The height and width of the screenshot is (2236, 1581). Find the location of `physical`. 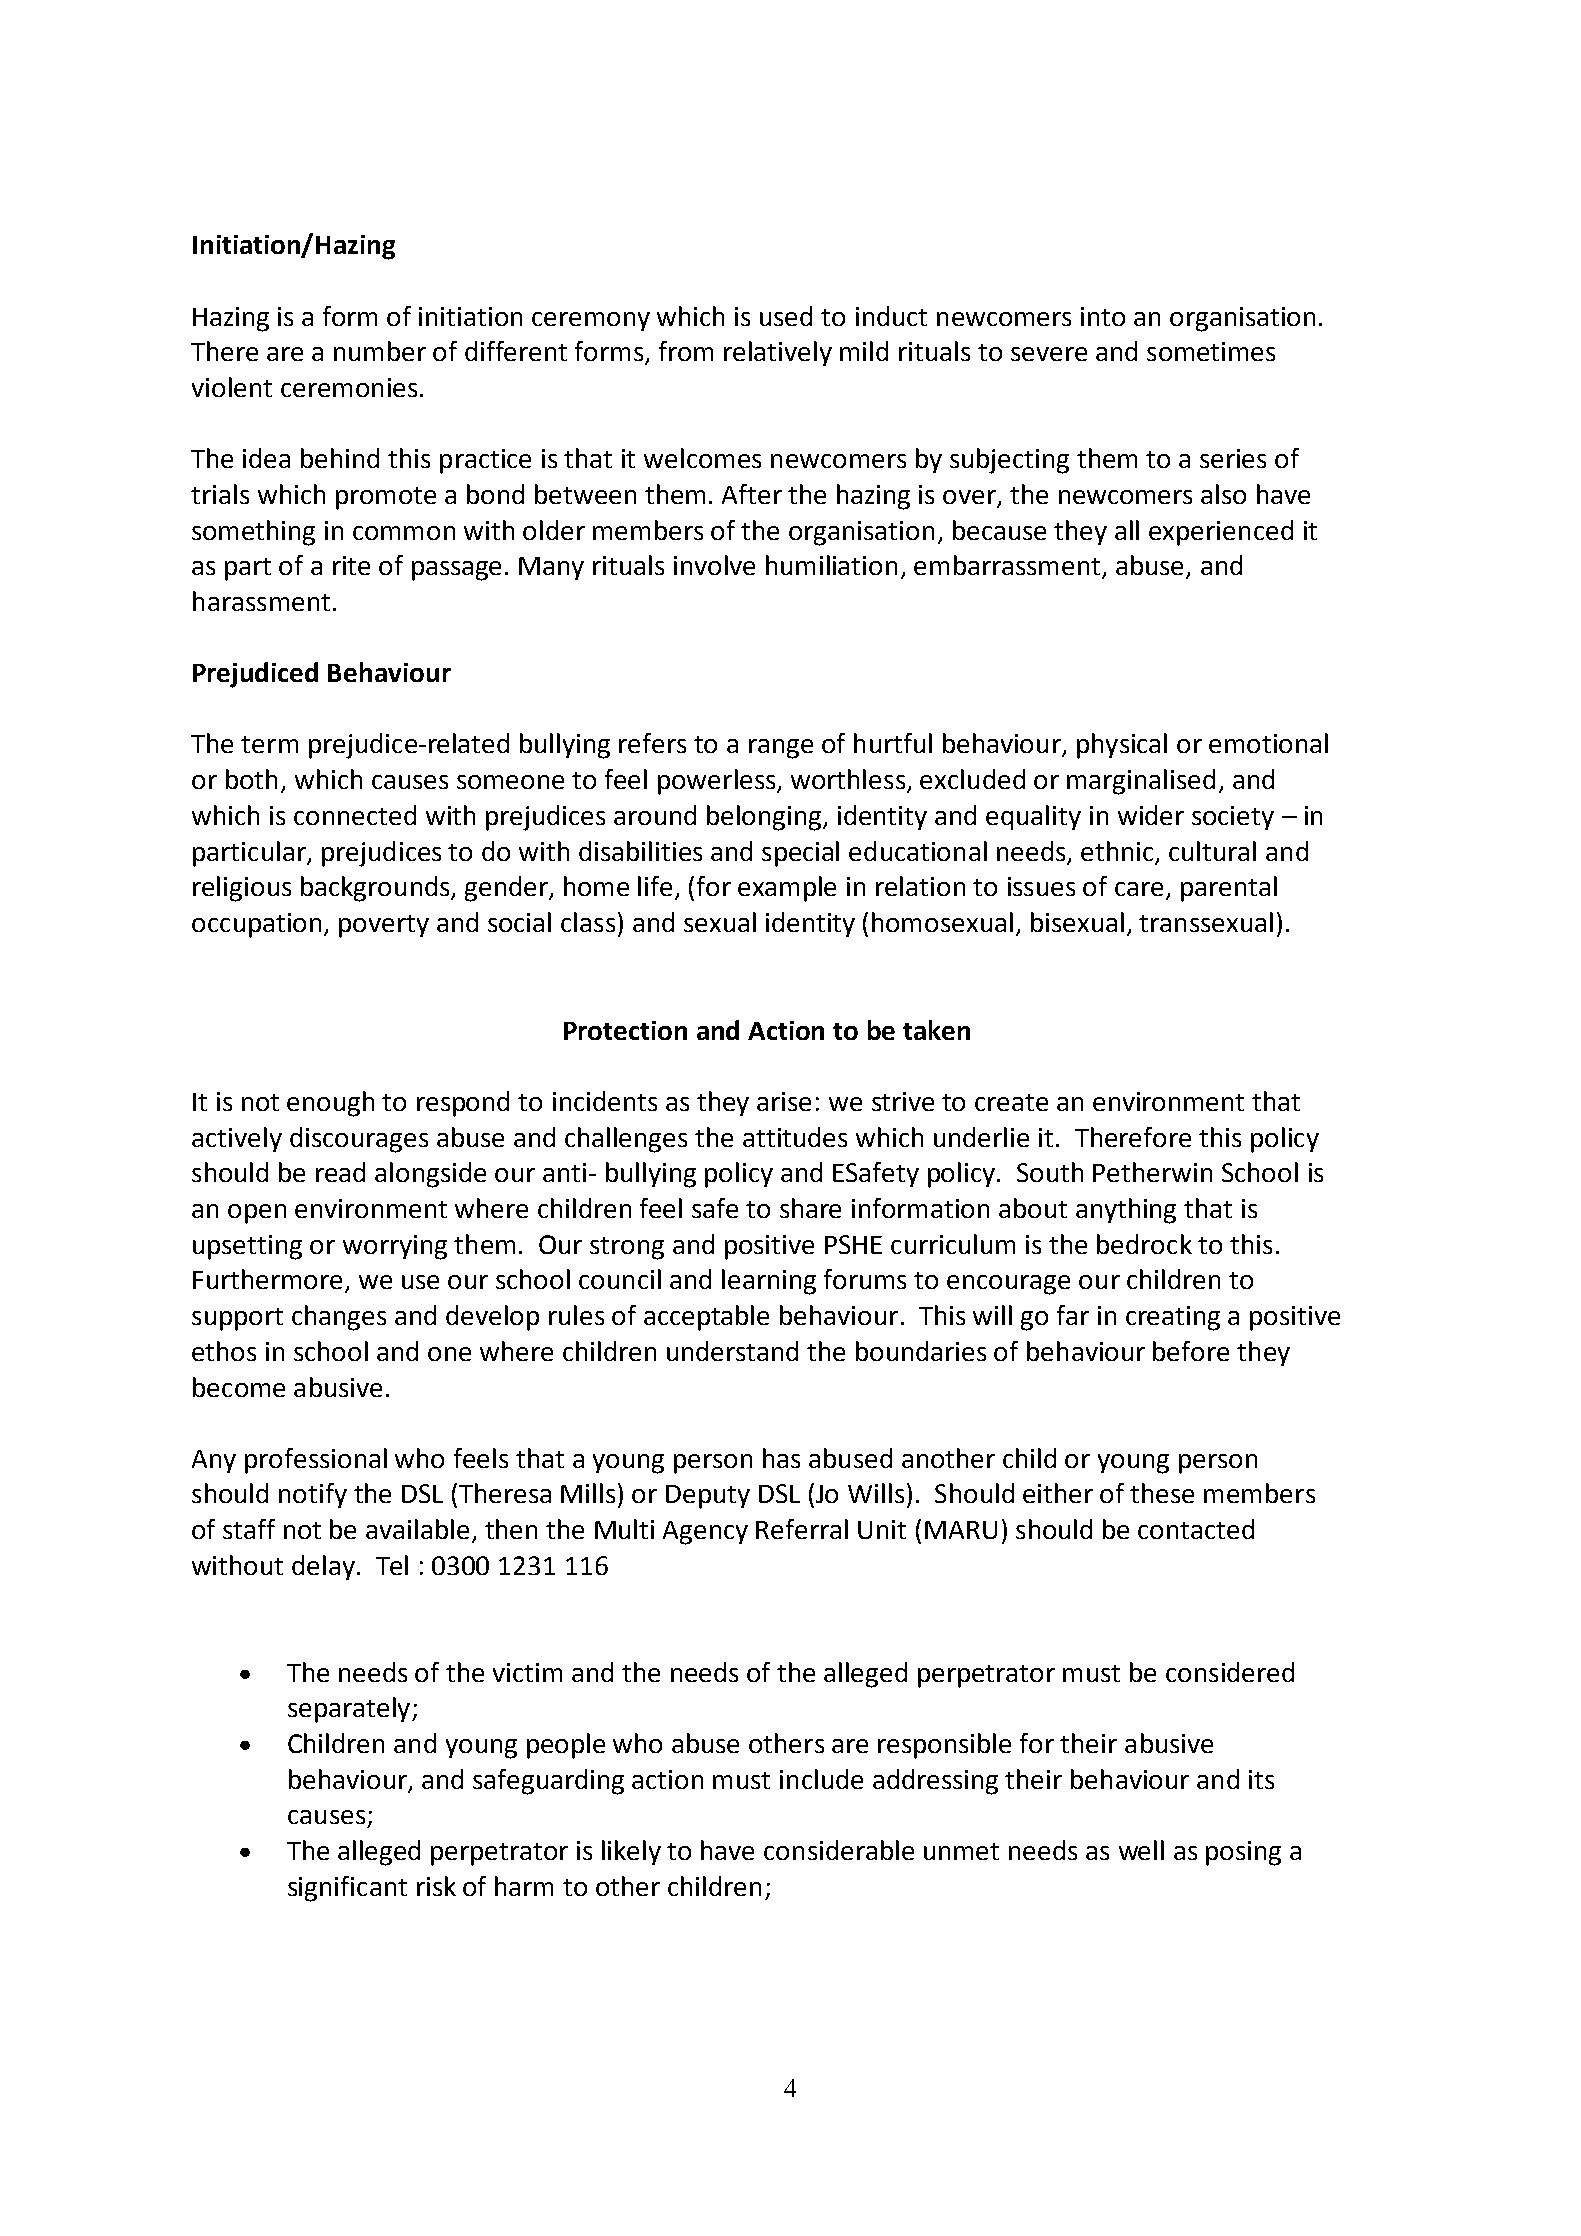

physical is located at coordinates (1122, 746).
